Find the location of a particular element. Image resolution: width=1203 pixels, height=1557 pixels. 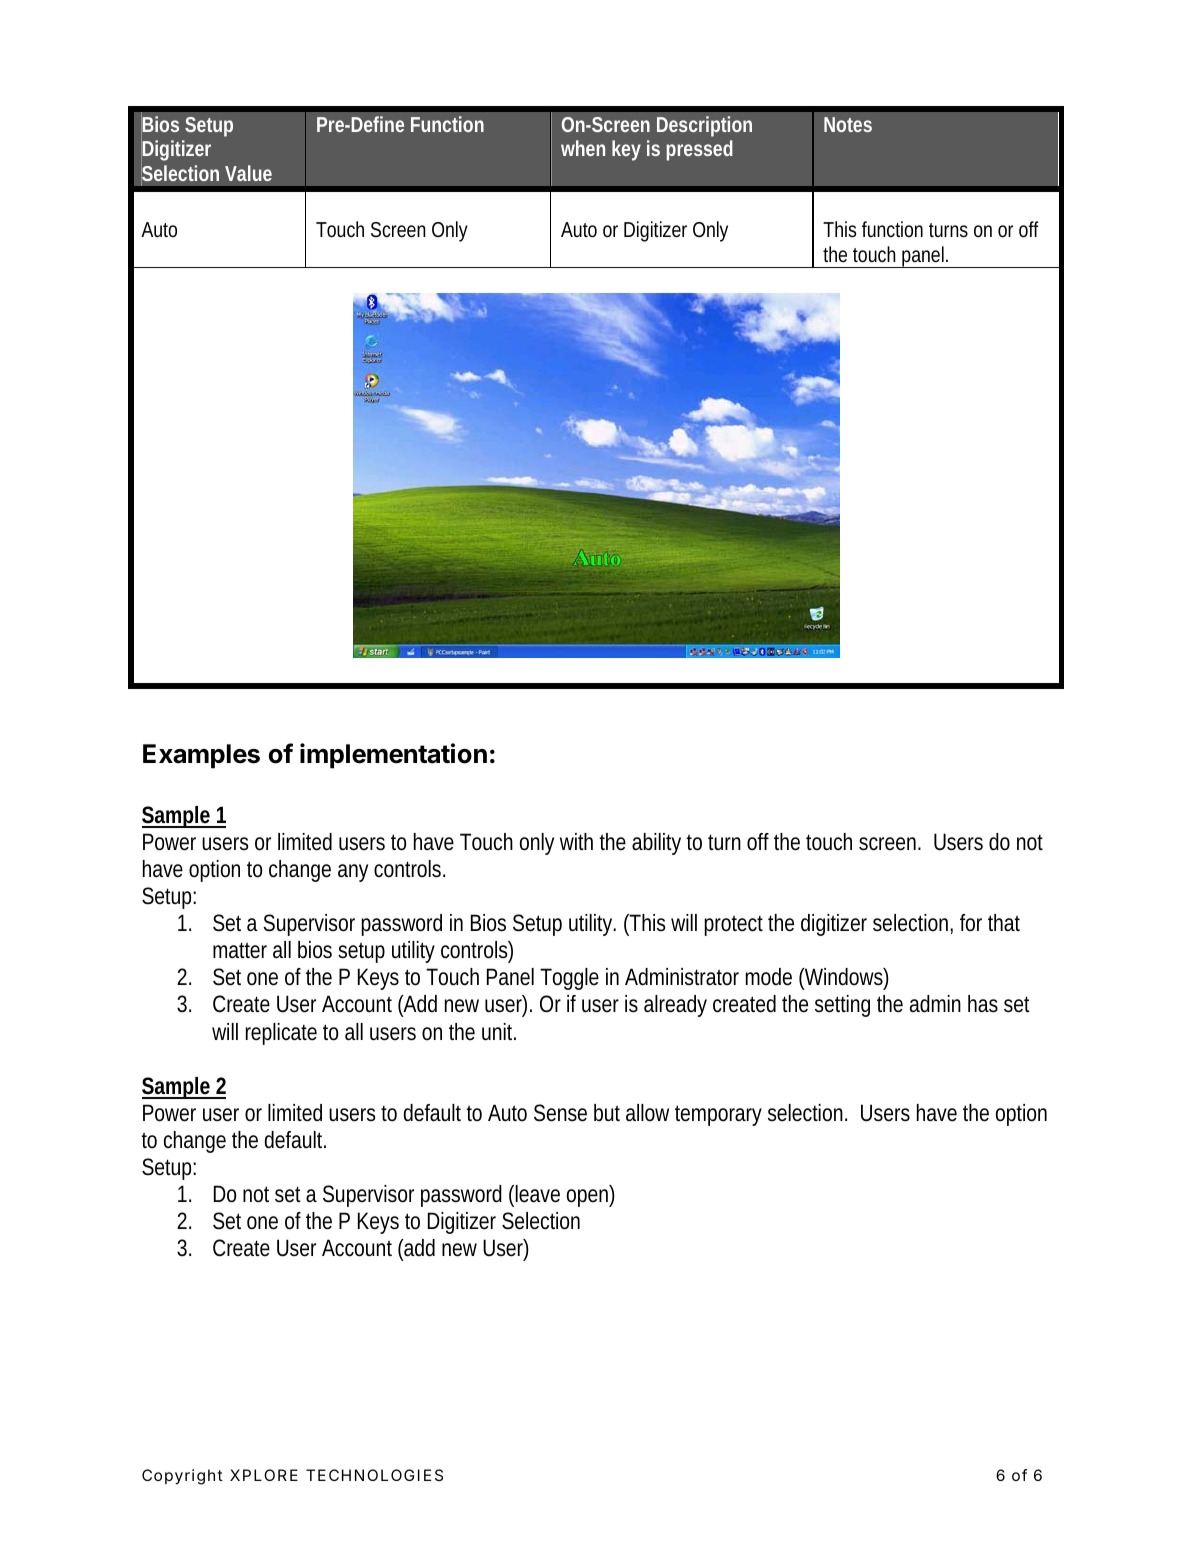

Toggle is located at coordinates (569, 979).
